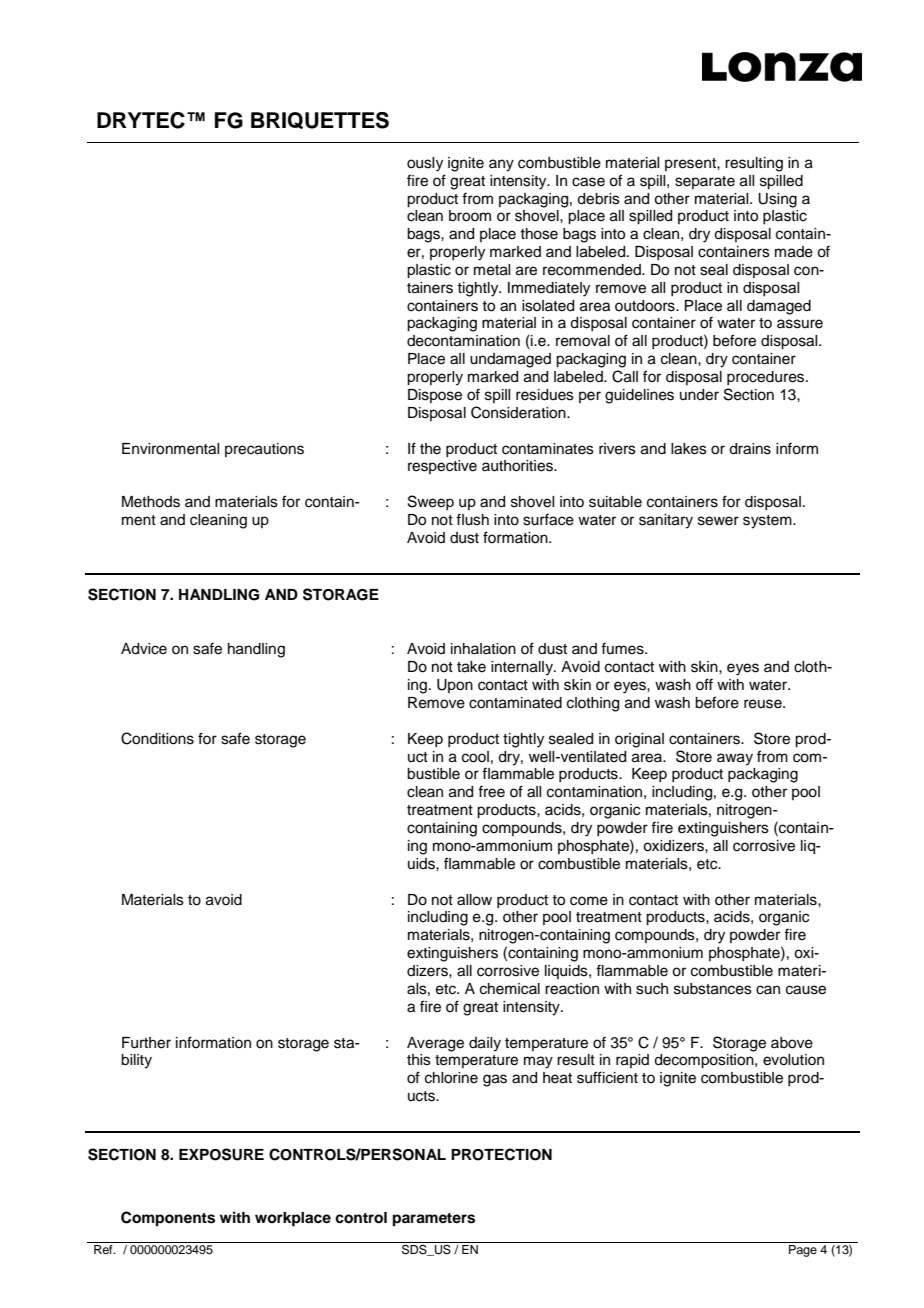 The image size is (924, 1308). I want to click on off, so click(704, 684).
